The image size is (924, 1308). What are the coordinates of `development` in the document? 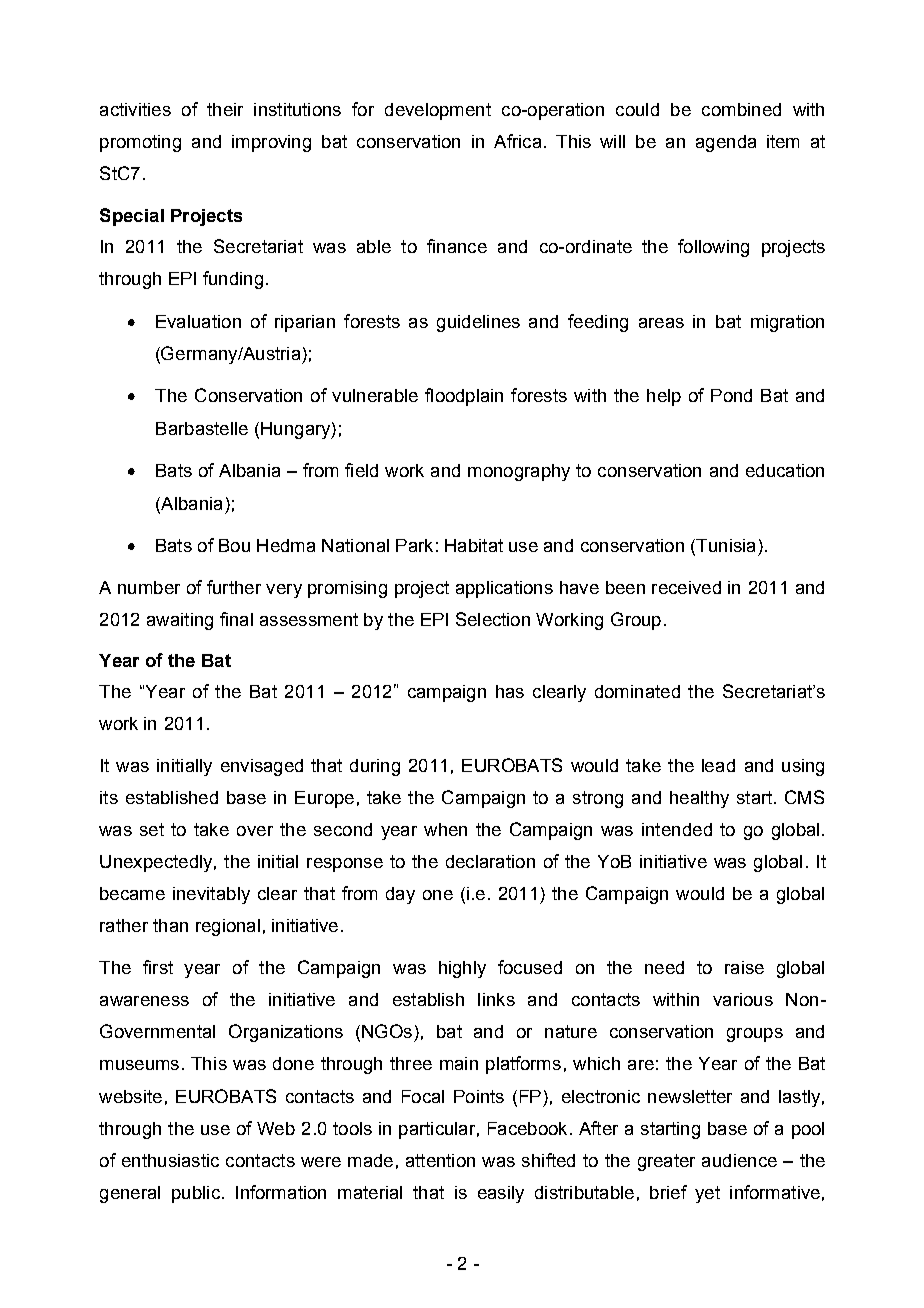 It's located at (438, 111).
